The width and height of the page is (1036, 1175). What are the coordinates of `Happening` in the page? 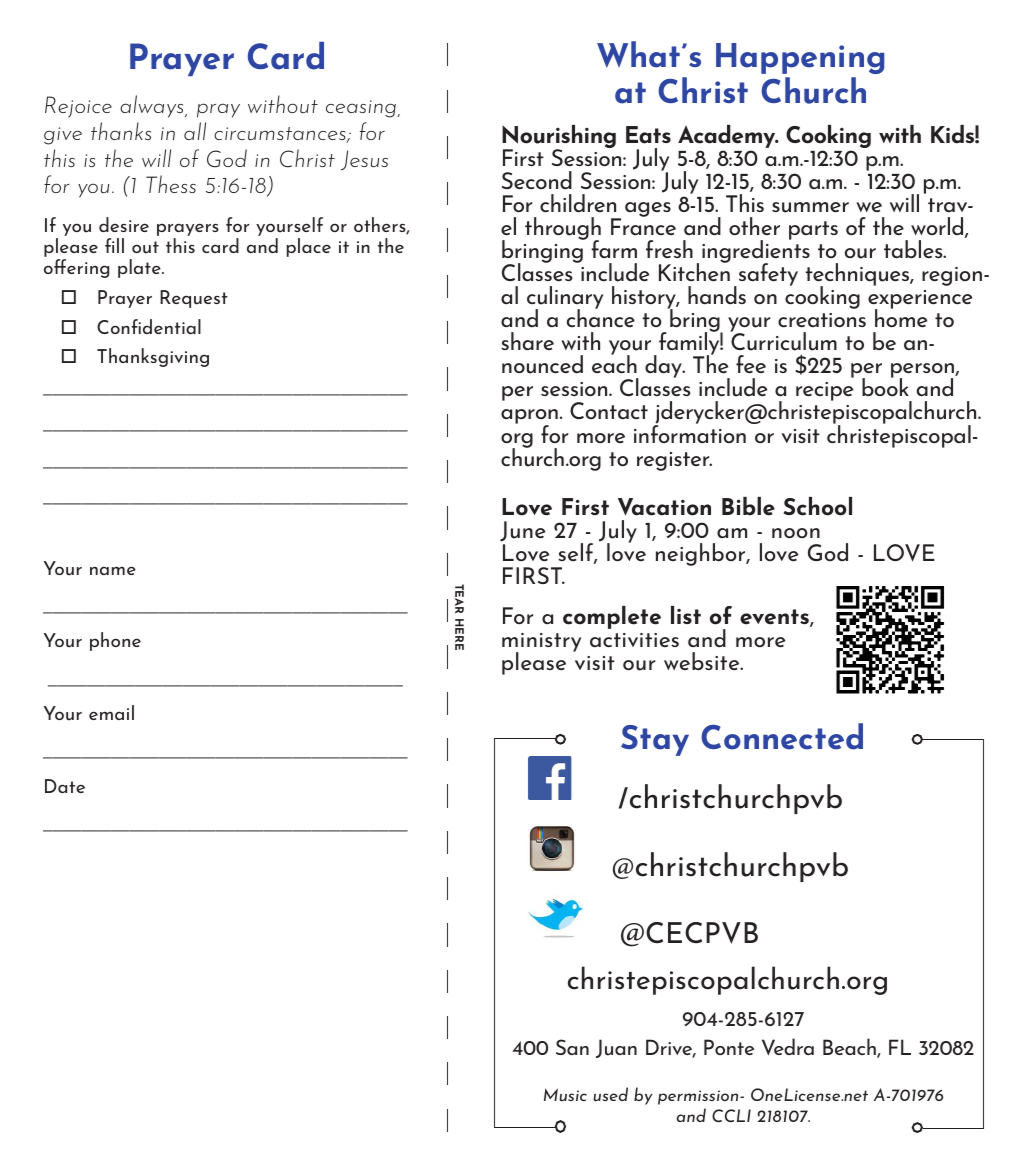 It's located at (800, 58).
